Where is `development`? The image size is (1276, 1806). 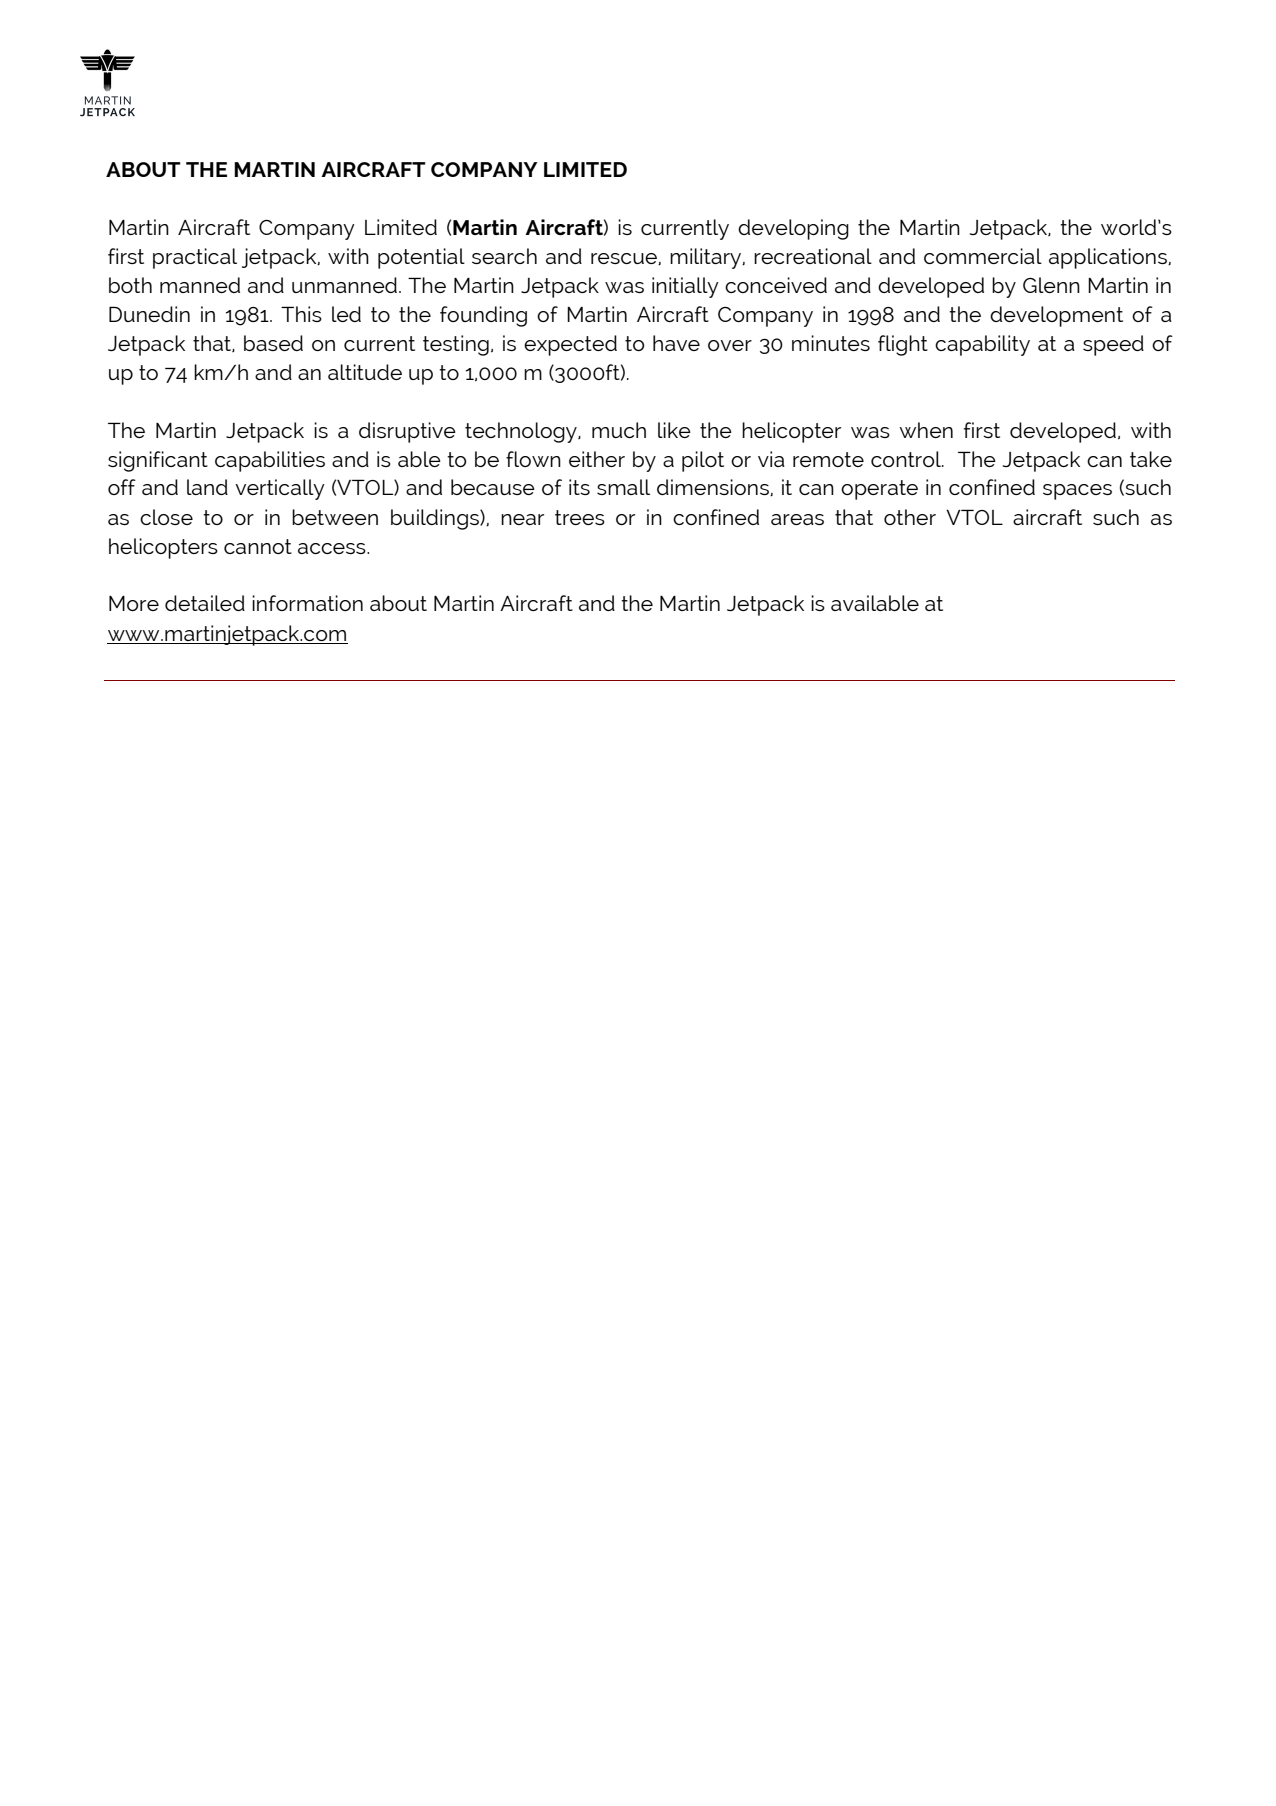 development is located at coordinates (1056, 316).
